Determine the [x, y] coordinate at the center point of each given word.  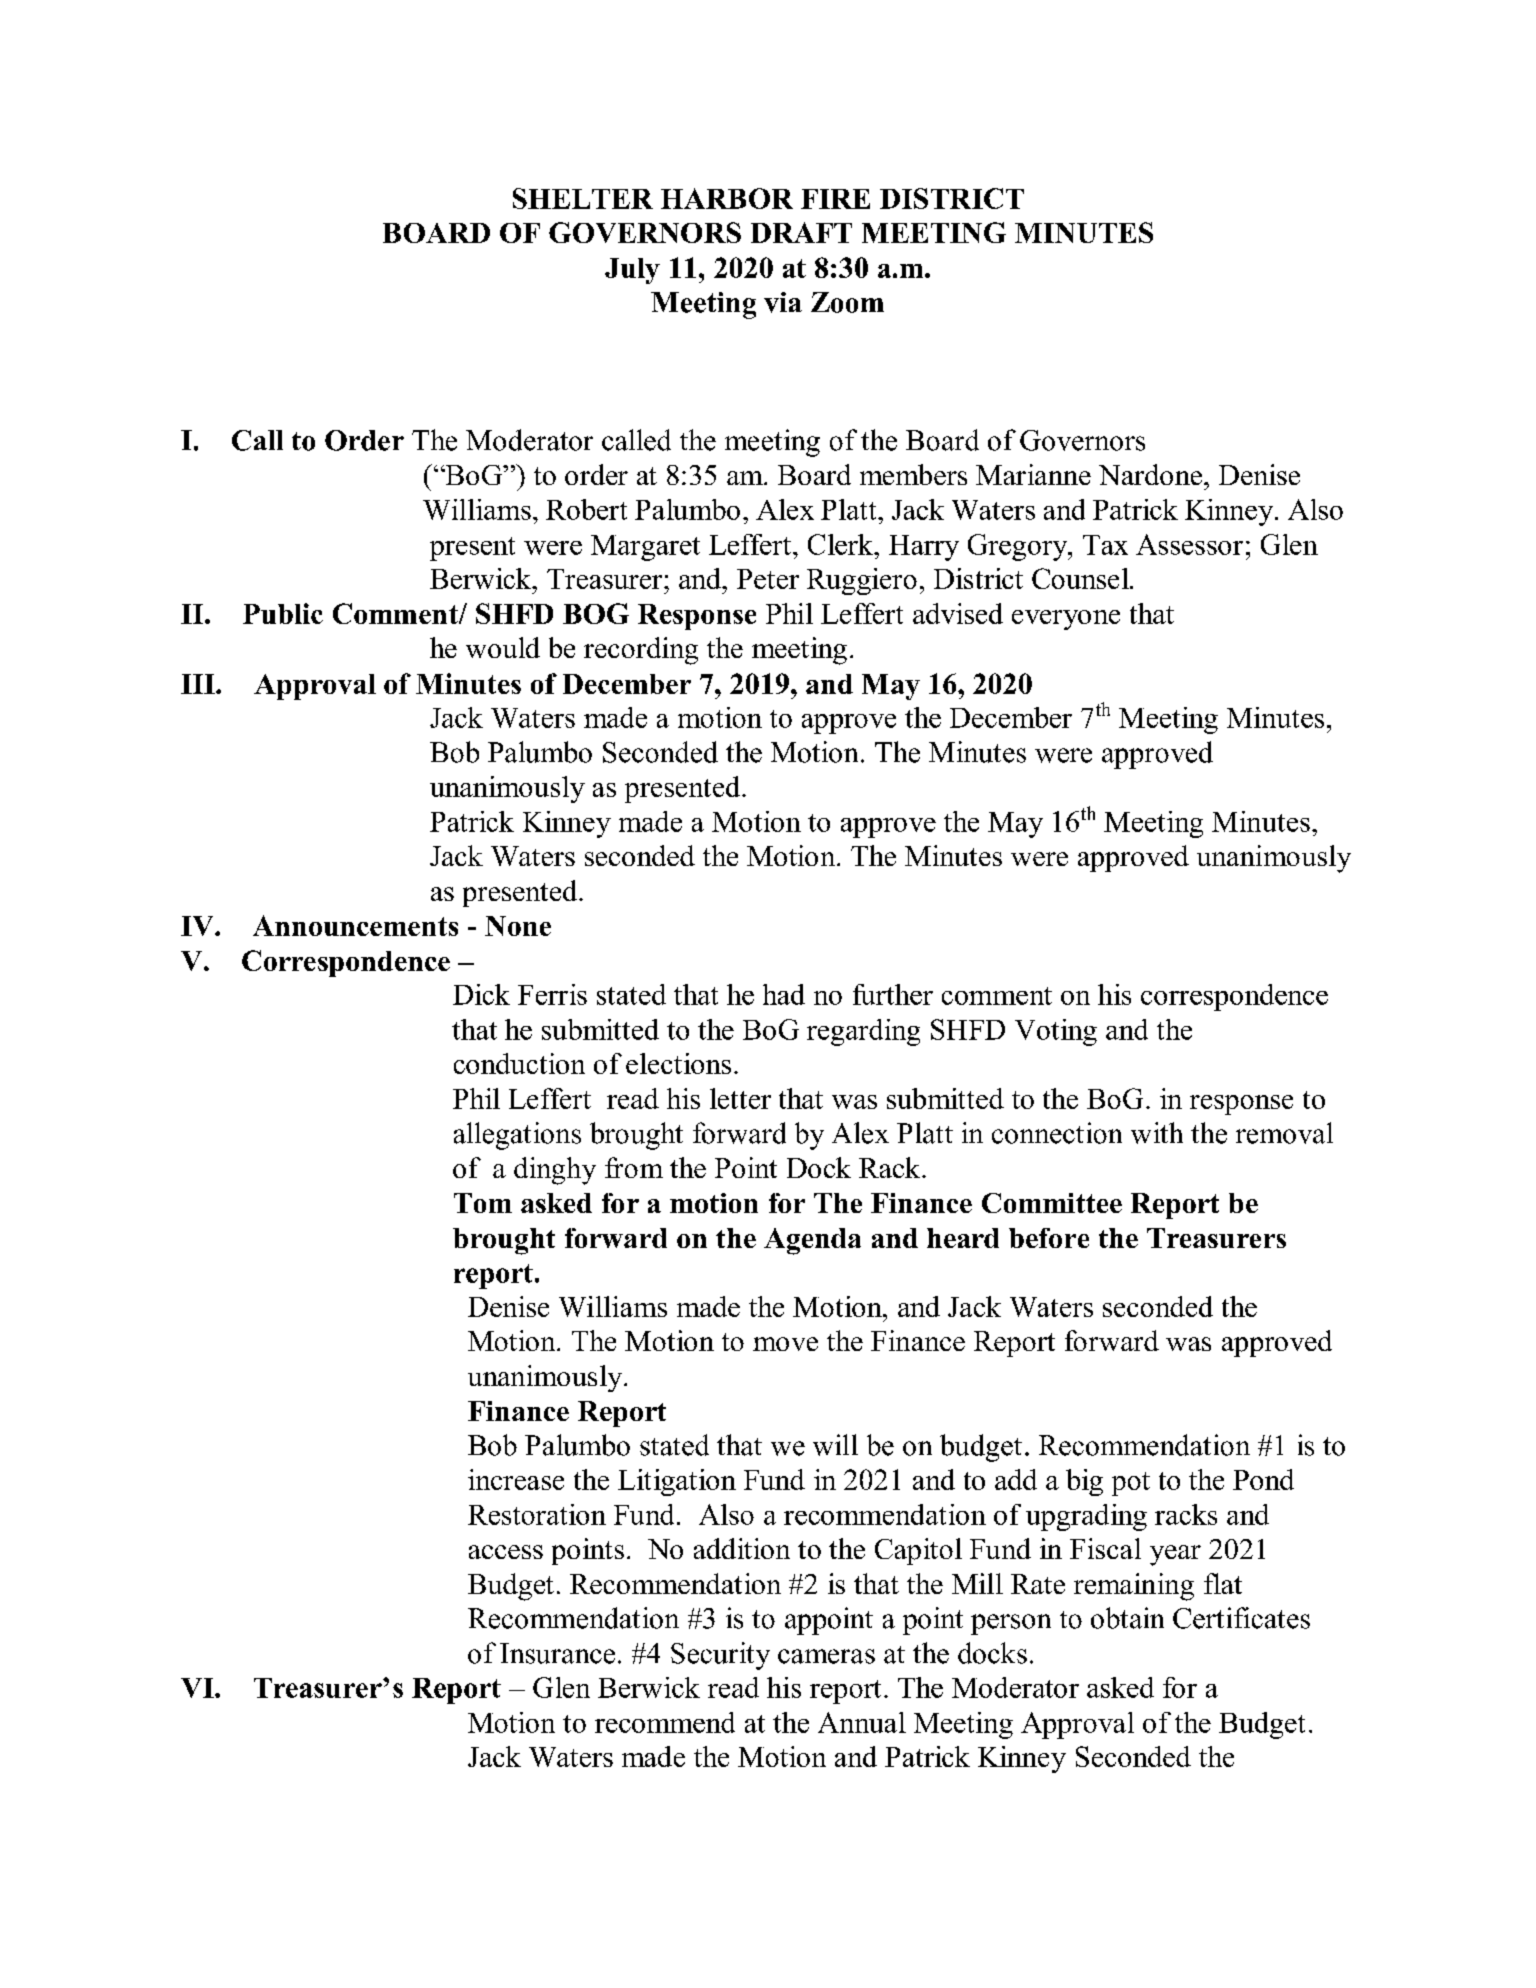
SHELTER [583, 198]
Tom [483, 1203]
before [1049, 1238]
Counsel [1081, 578]
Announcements [355, 925]
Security [720, 1656]
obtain [1127, 1618]
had [784, 994]
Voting [1056, 1032]
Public [283, 613]
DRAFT [801, 232]
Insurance [557, 1653]
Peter [768, 579]
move [785, 1344]
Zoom [847, 302]
